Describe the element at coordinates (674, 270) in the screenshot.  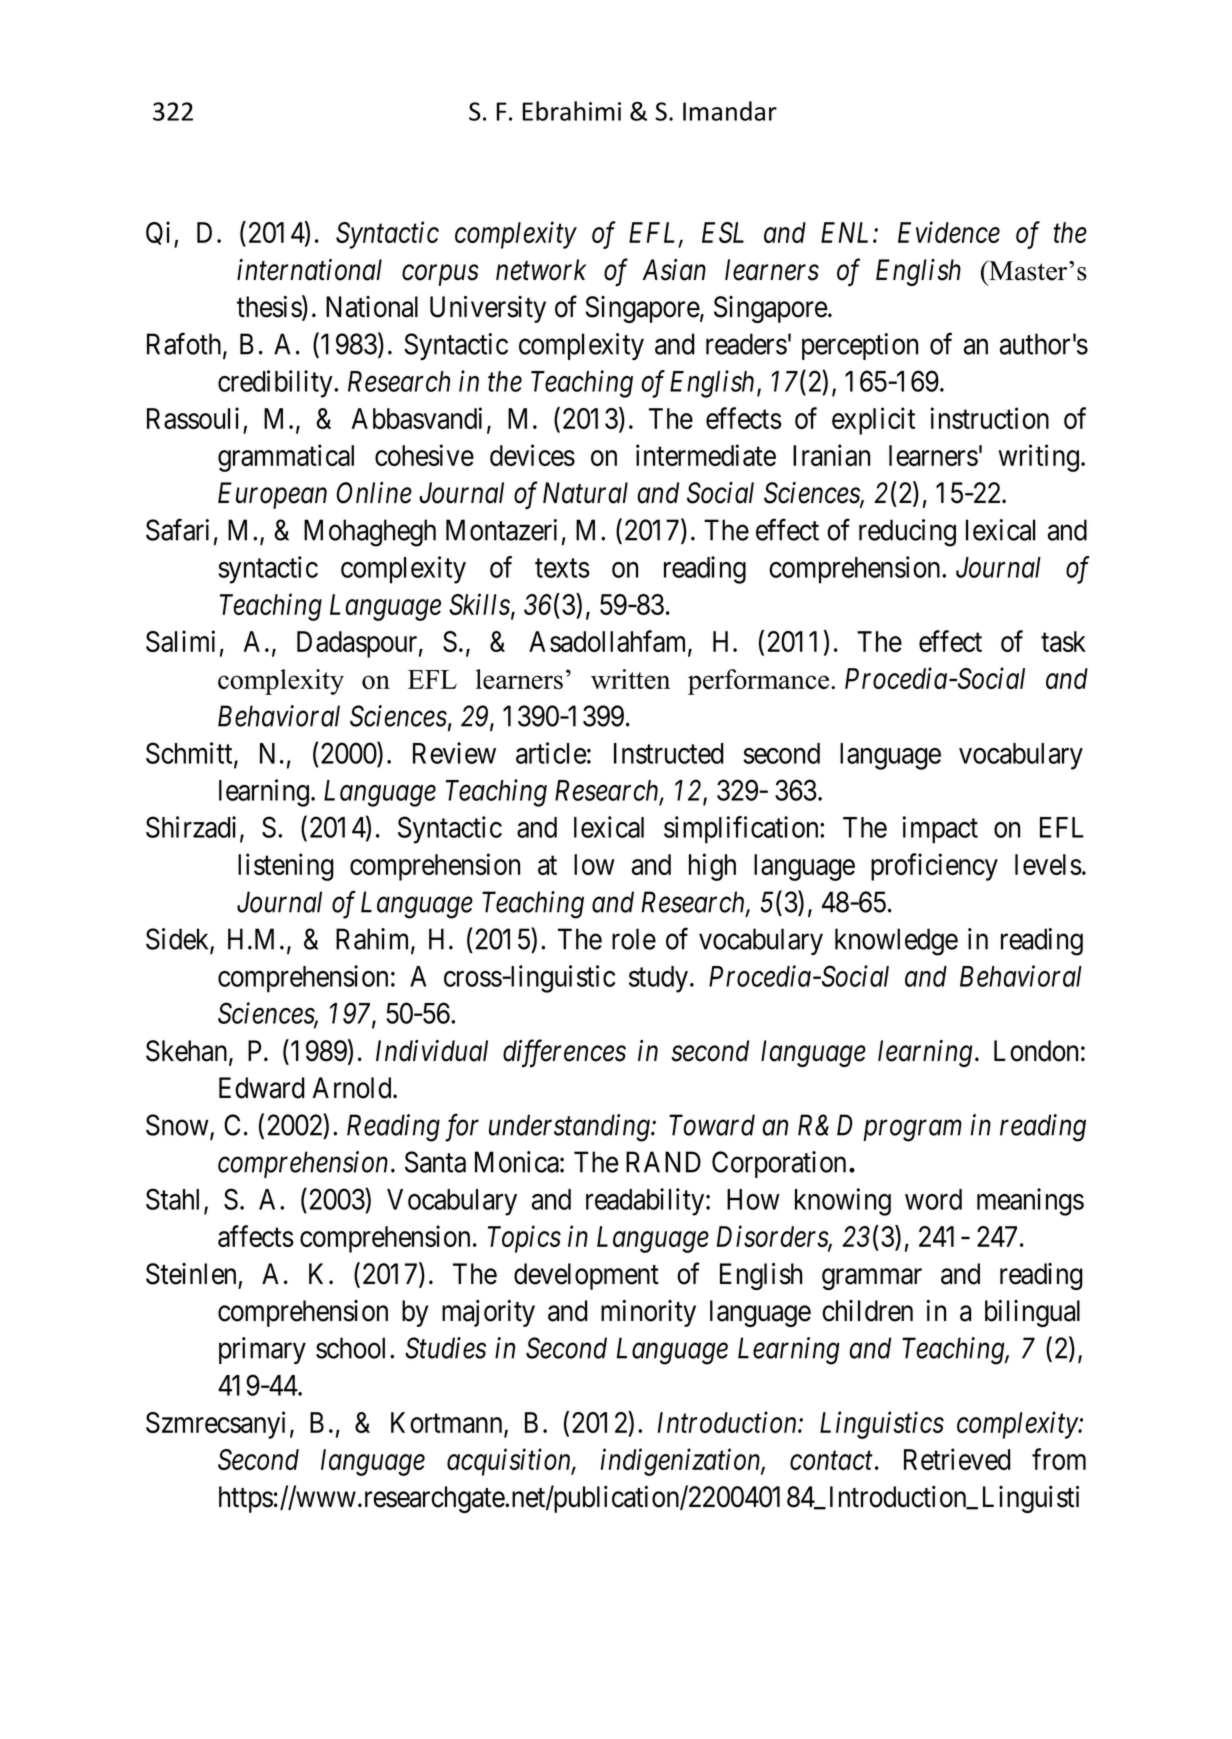
I see `Asian` at that location.
